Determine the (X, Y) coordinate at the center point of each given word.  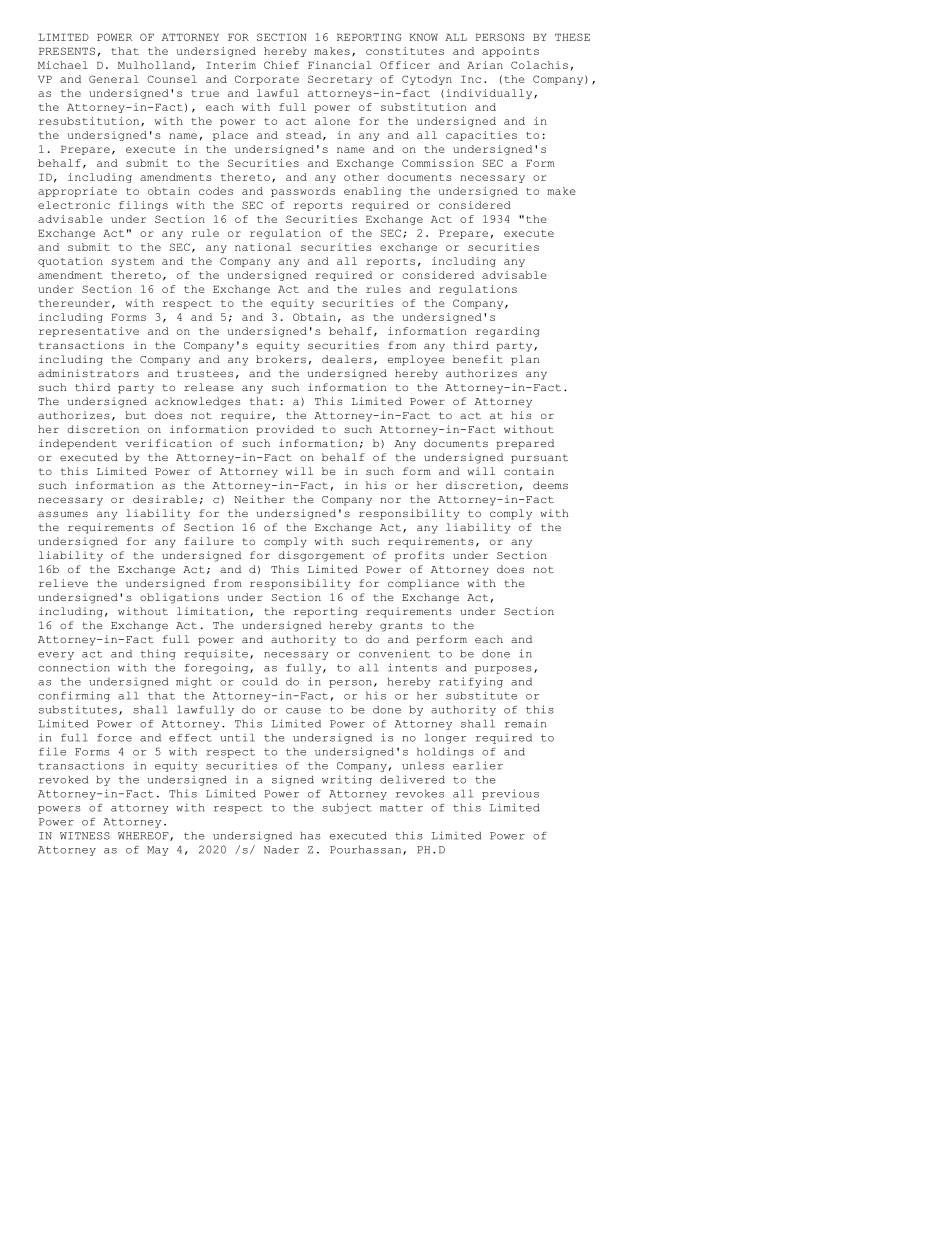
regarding (507, 332)
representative (89, 332)
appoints (510, 52)
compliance (423, 584)
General (114, 79)
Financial (339, 65)
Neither (259, 499)
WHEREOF (144, 836)
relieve (63, 583)
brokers (281, 359)
